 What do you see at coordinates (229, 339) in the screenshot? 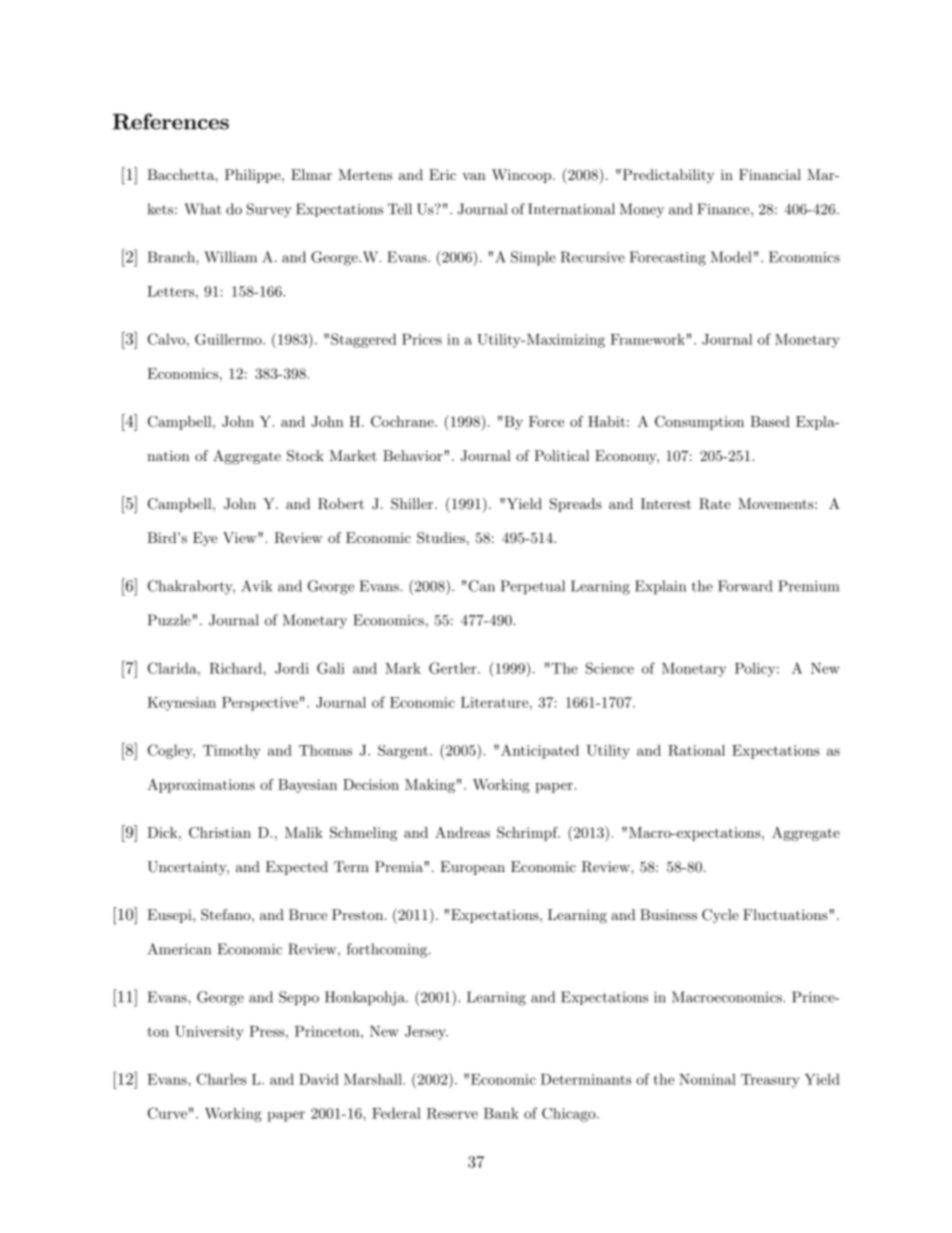
I see `Guillermo` at bounding box center [229, 339].
